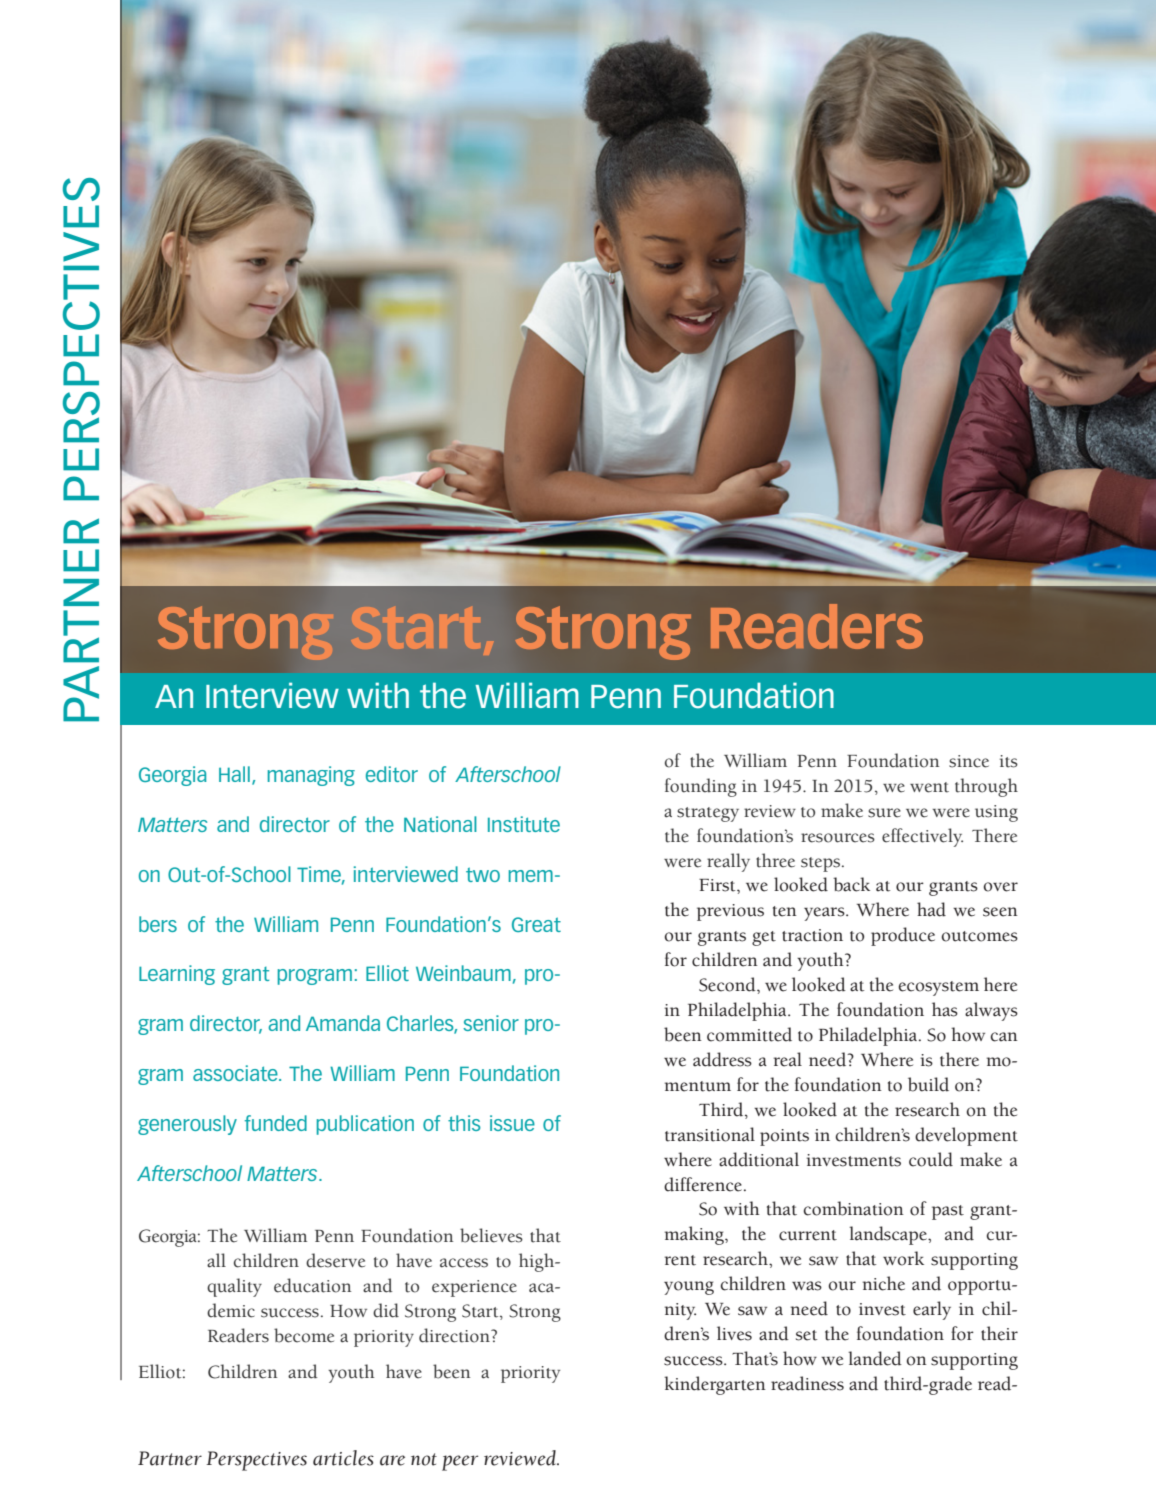 Image resolution: width=1156 pixels, height=1501 pixels. What do you see at coordinates (536, 924) in the page?
I see `Great` at bounding box center [536, 924].
